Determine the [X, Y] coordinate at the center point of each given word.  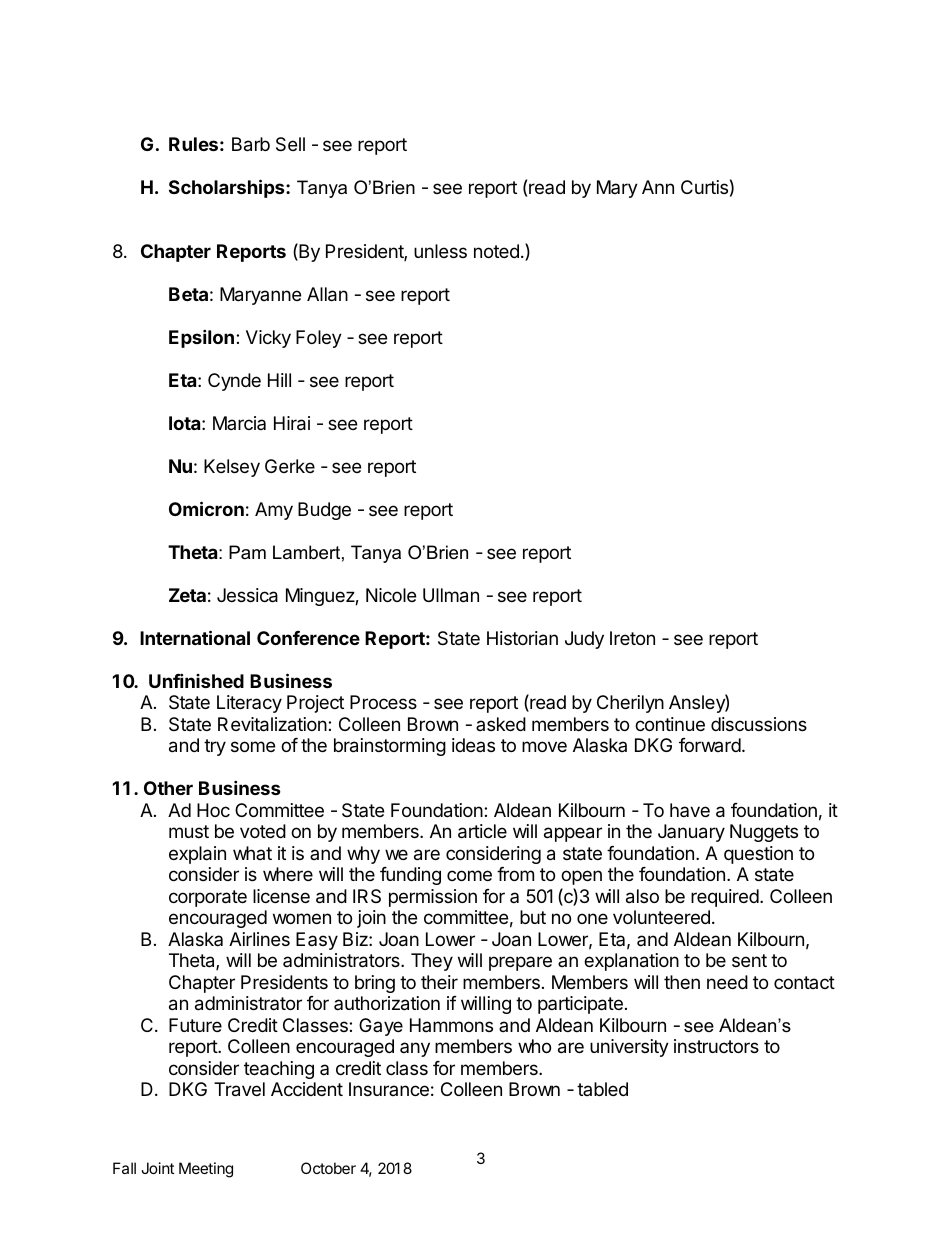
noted [496, 251]
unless [440, 251]
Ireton [632, 638]
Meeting [206, 1170]
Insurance [389, 1089]
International [195, 637]
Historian [522, 638]
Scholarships [228, 188]
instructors [716, 1046]
